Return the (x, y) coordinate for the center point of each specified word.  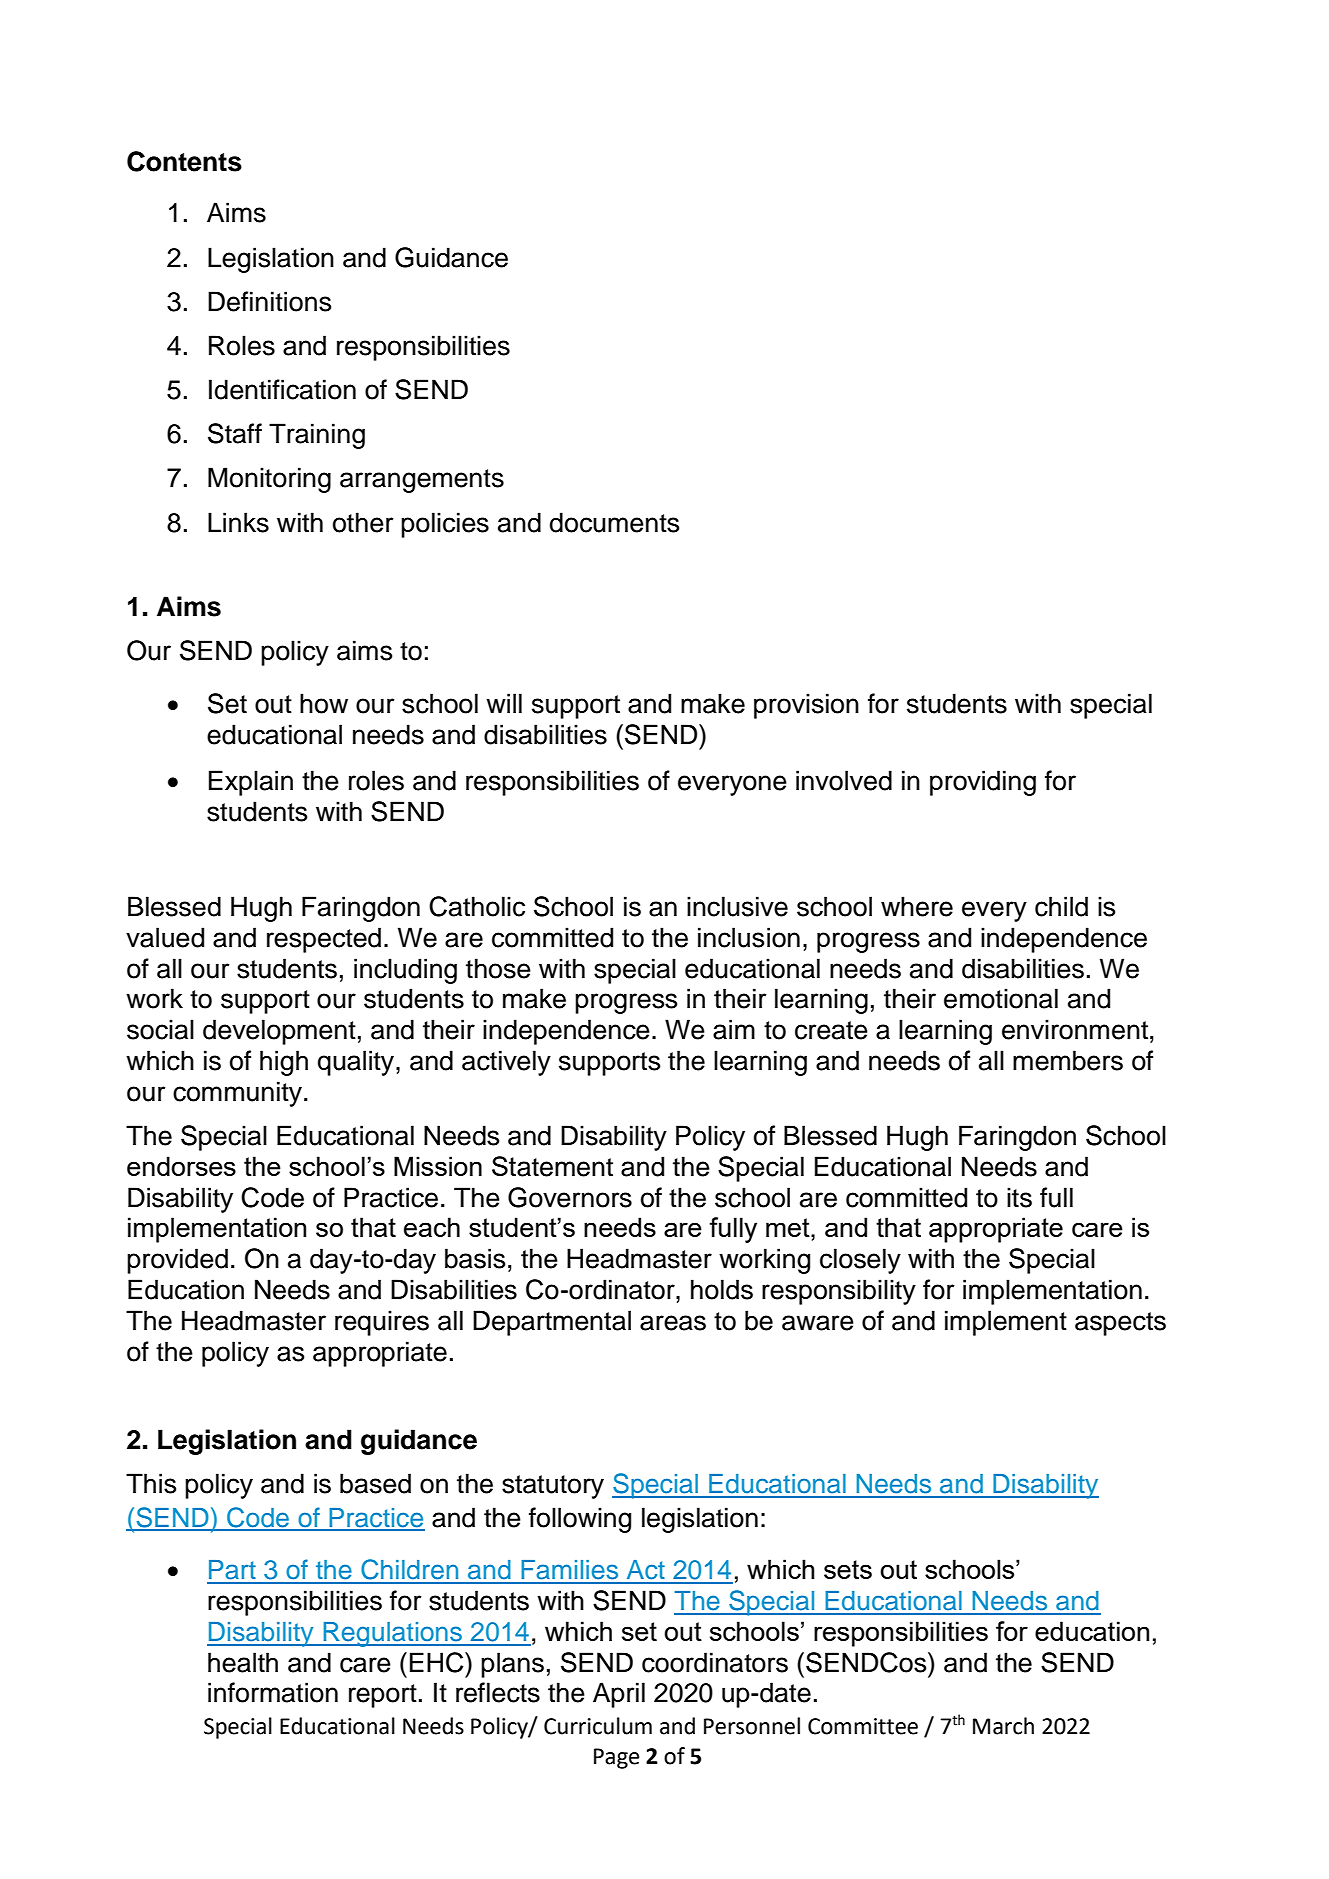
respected (324, 940)
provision (806, 706)
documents (614, 522)
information (273, 1692)
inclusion (749, 937)
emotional (1001, 998)
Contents (184, 161)
